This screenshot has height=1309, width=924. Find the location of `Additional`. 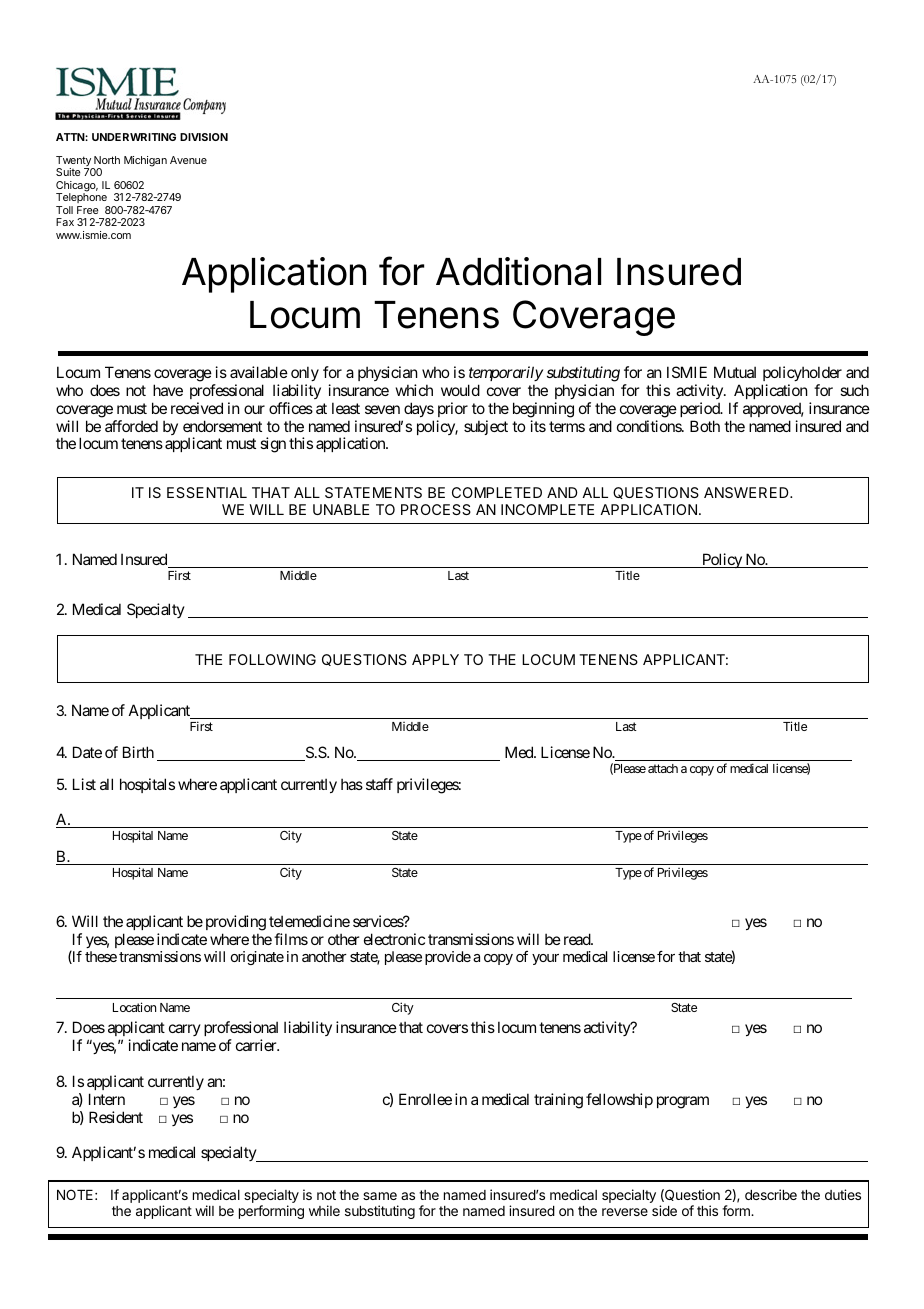

Additional is located at coordinates (518, 271).
